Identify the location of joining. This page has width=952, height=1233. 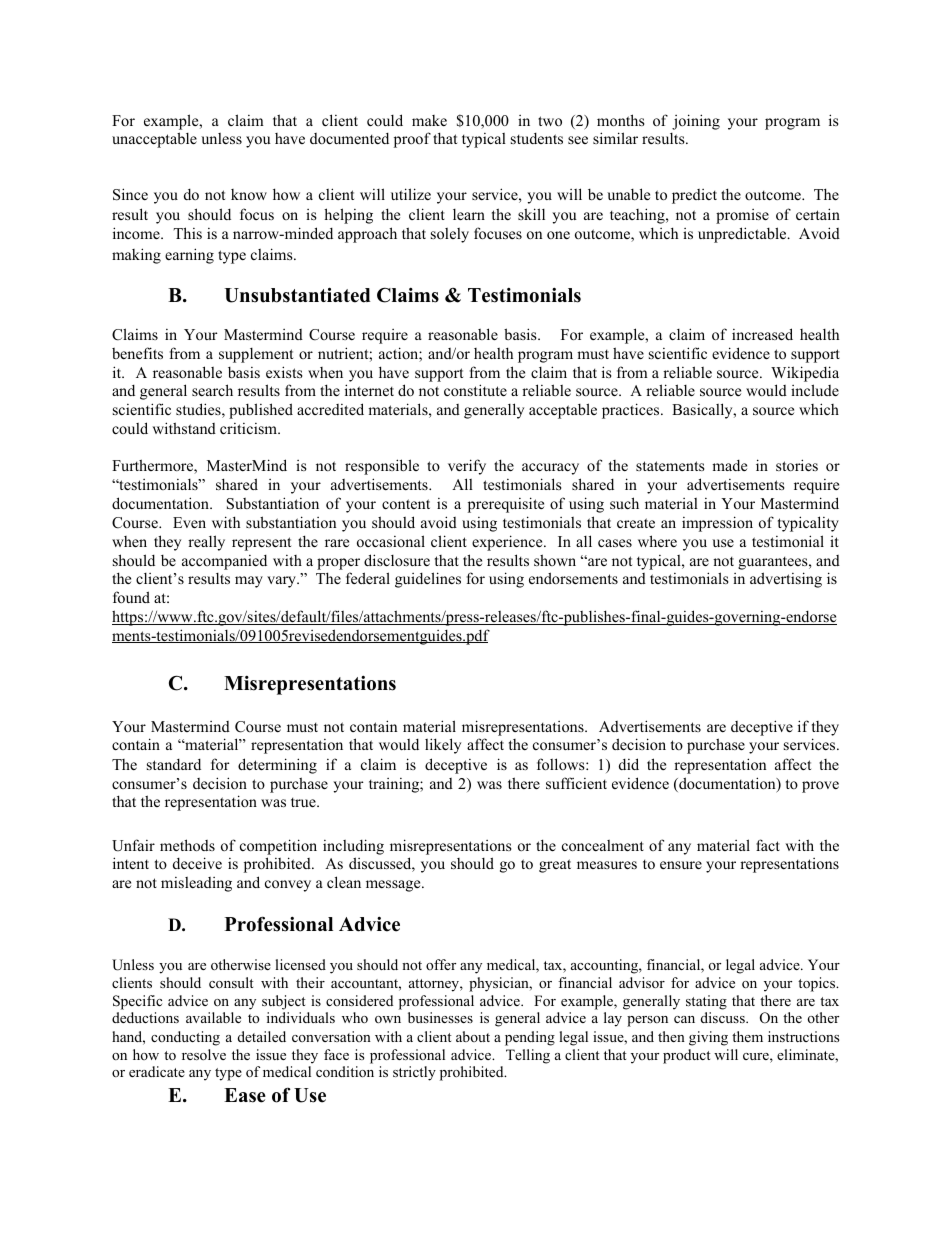
(696, 122).
